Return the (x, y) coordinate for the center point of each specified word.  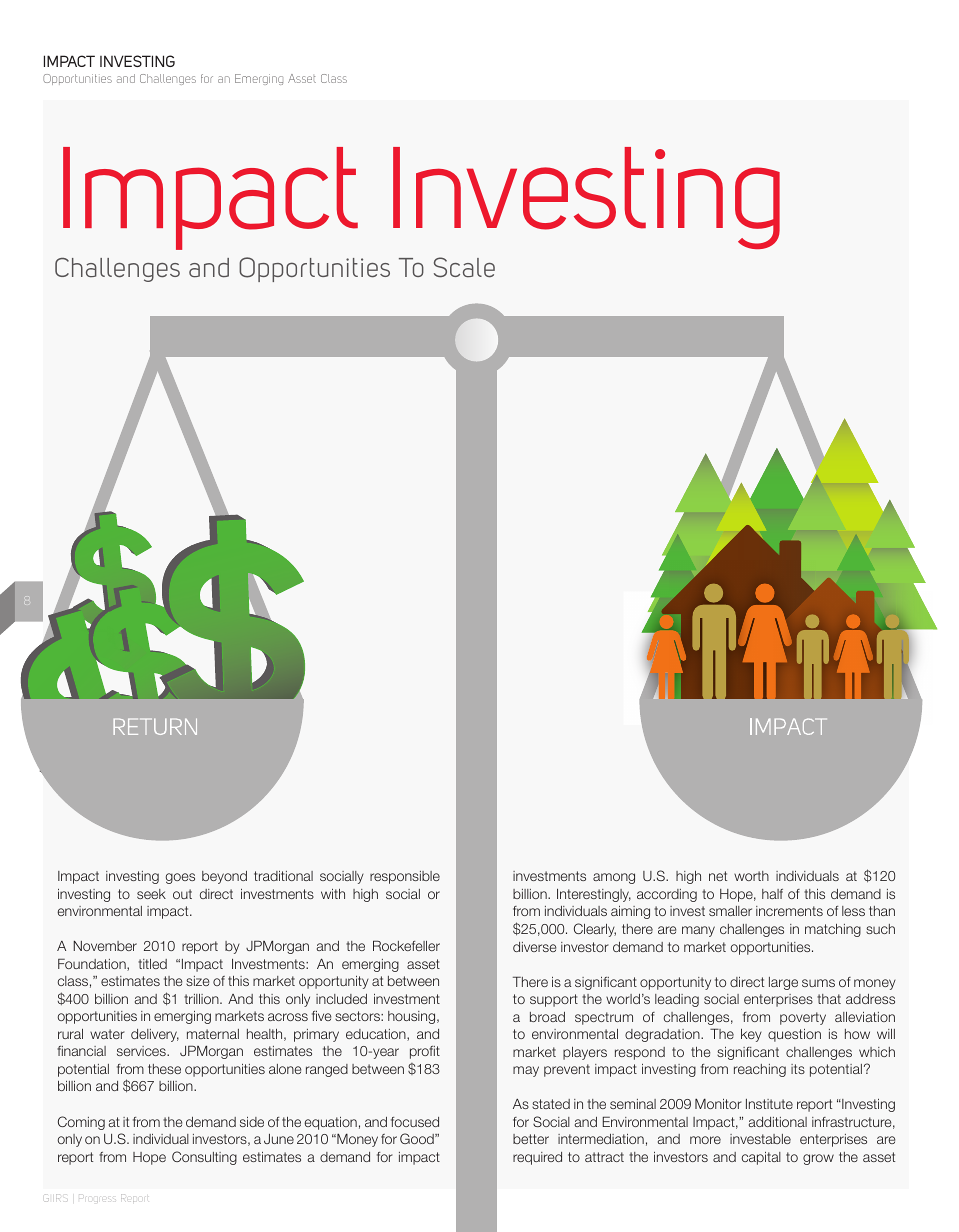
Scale (464, 267)
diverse (534, 947)
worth (751, 876)
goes (180, 878)
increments (789, 911)
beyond (224, 877)
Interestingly (594, 895)
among (614, 878)
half (772, 894)
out (182, 894)
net (718, 876)
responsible (405, 877)
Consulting (204, 1158)
